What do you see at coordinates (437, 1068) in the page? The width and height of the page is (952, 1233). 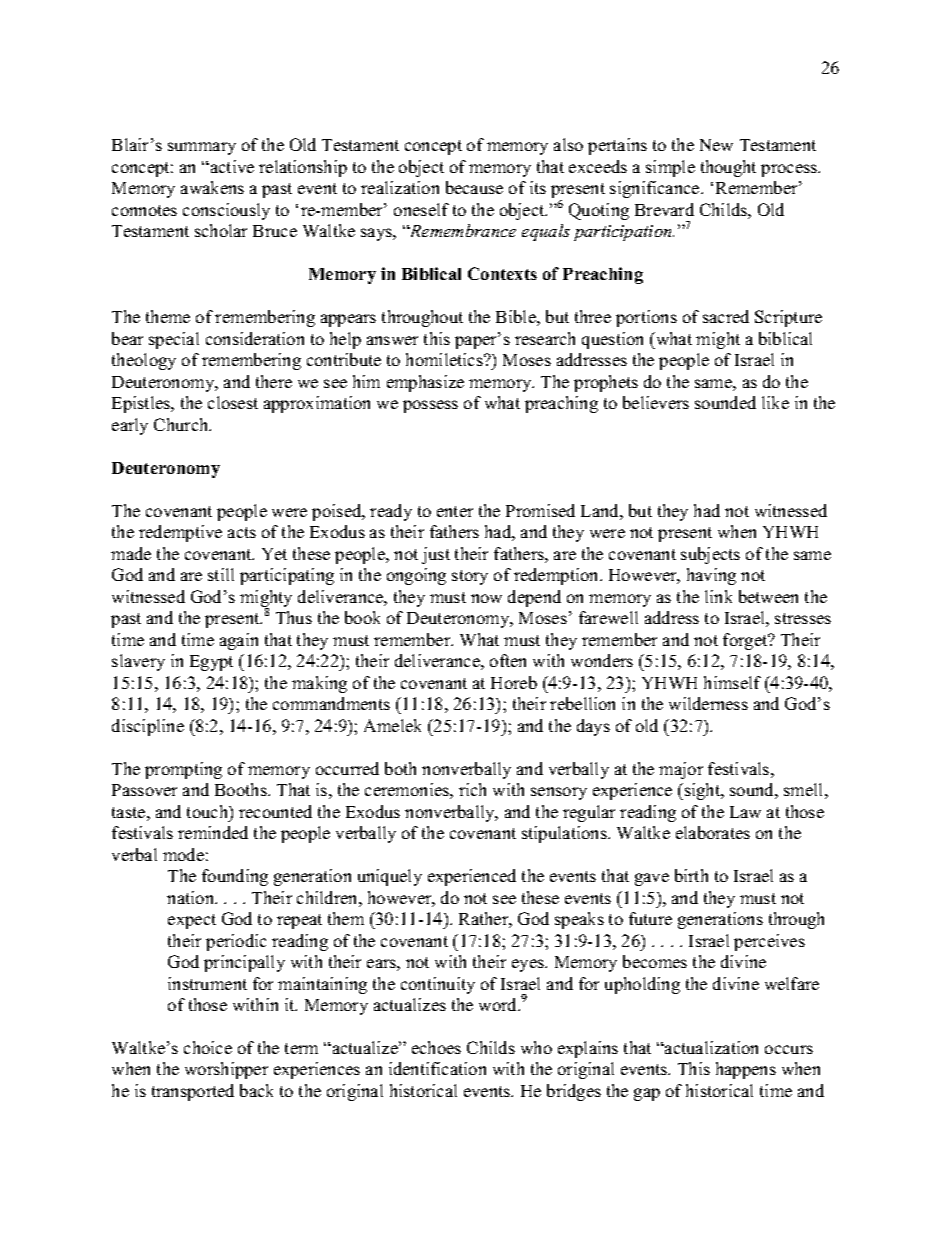 I see `identification` at bounding box center [437, 1068].
